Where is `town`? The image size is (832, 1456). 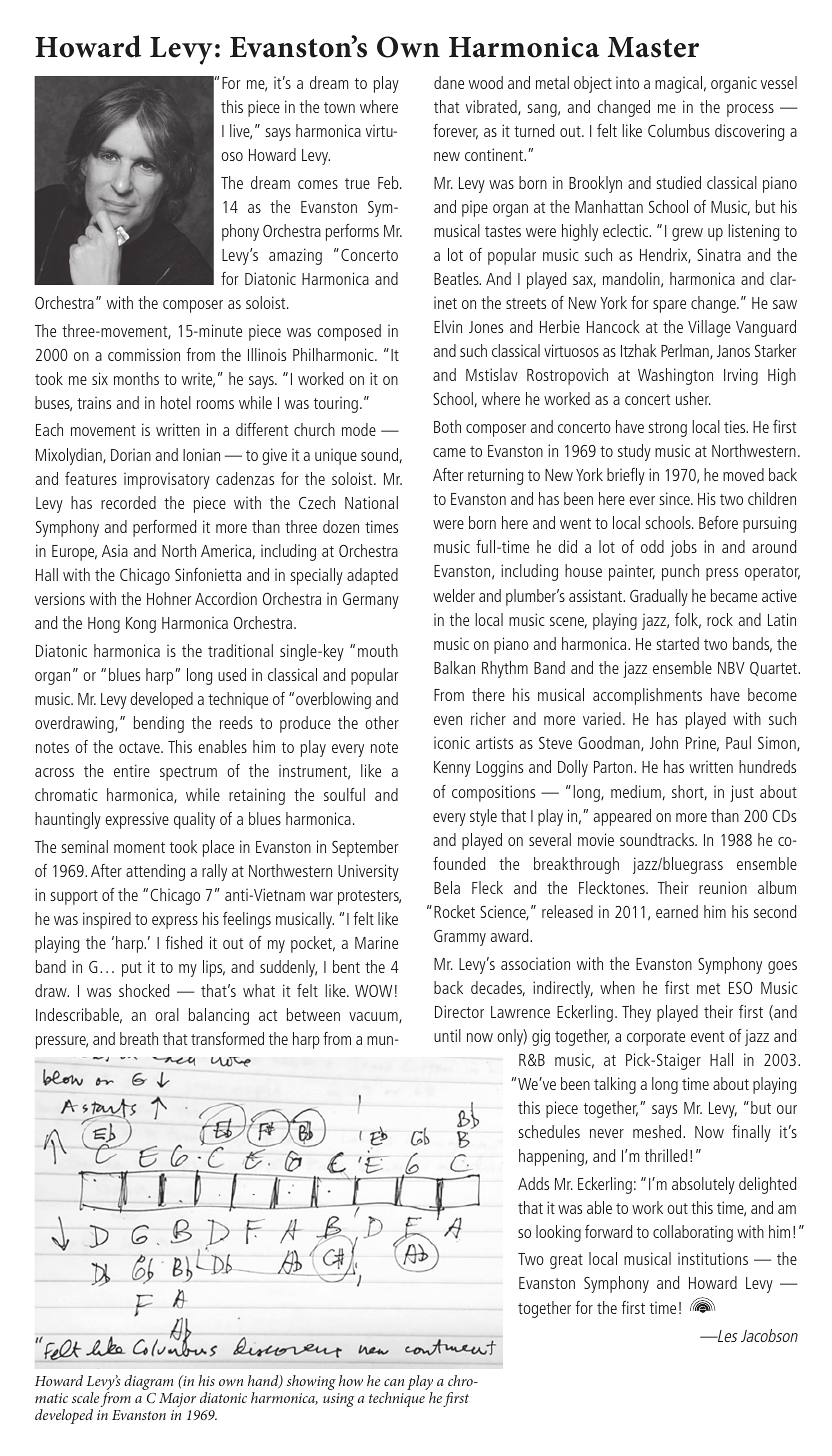 town is located at coordinates (339, 107).
